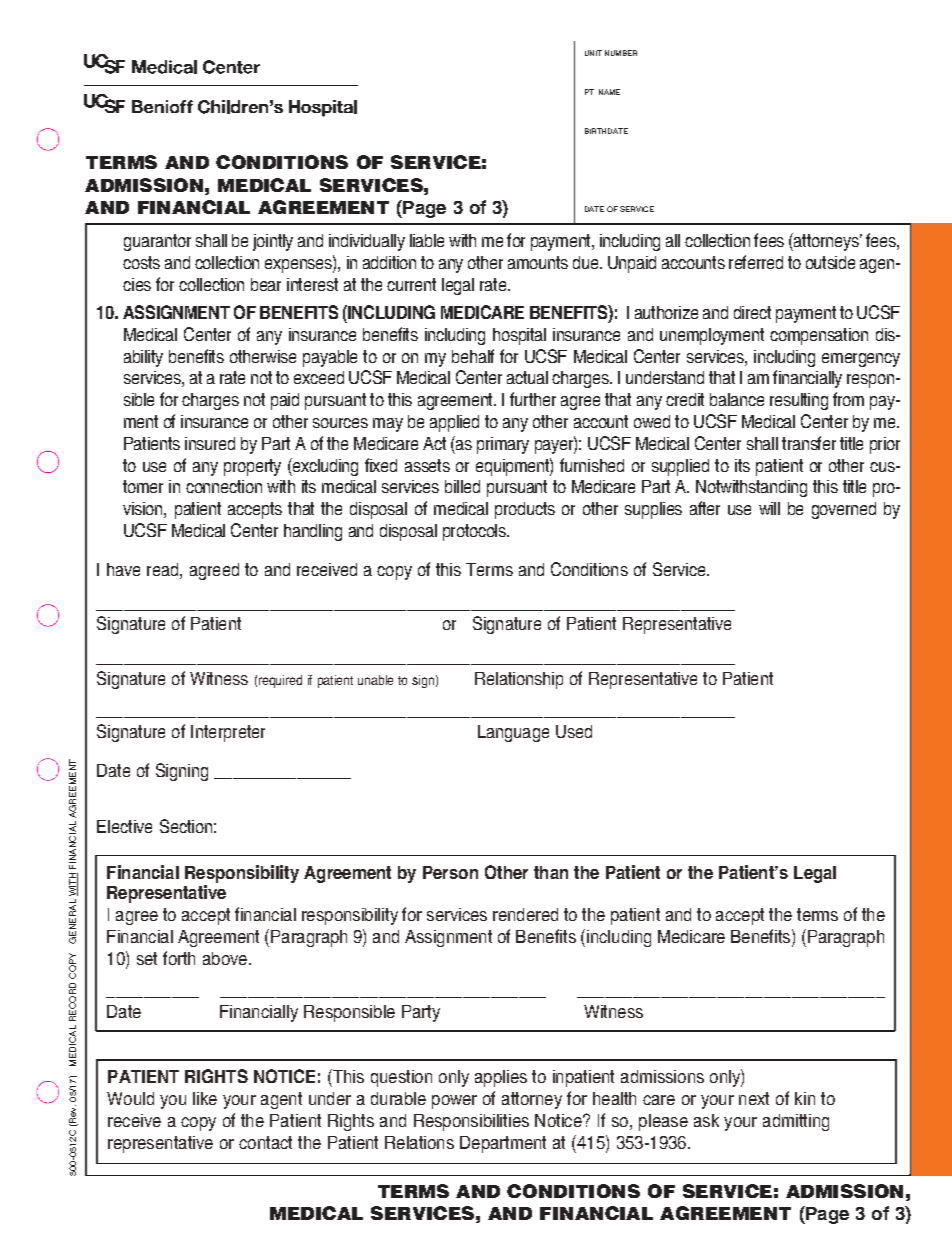 This image has height=1233, width=952. Describe the element at coordinates (796, 1122) in the image. I see `admitting` at that location.
